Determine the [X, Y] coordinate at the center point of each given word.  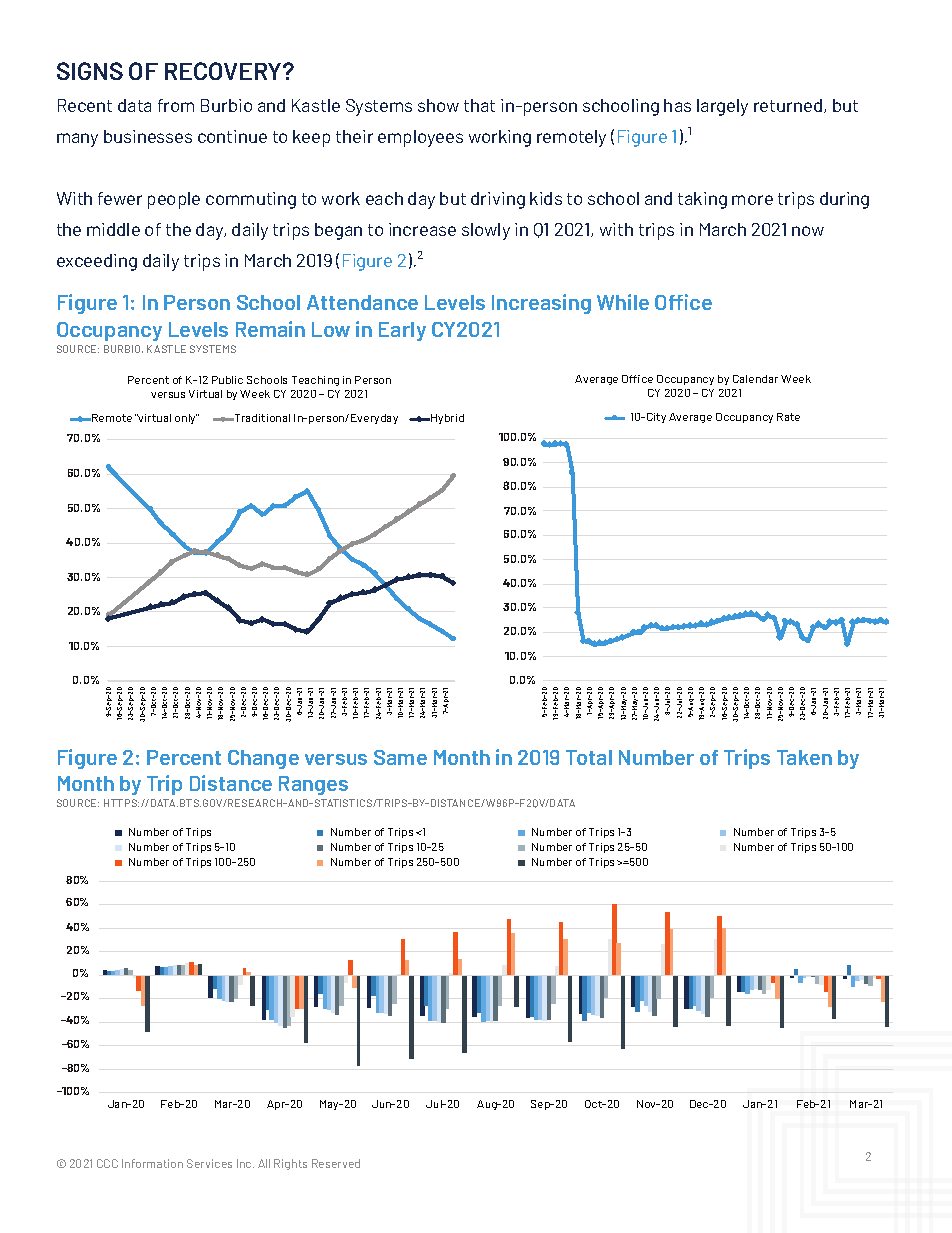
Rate [788, 417]
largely [722, 107]
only [187, 419]
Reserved [336, 1163]
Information [152, 1163]
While [623, 302]
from [176, 105]
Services [209, 1163]
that [479, 105]
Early [402, 331]
